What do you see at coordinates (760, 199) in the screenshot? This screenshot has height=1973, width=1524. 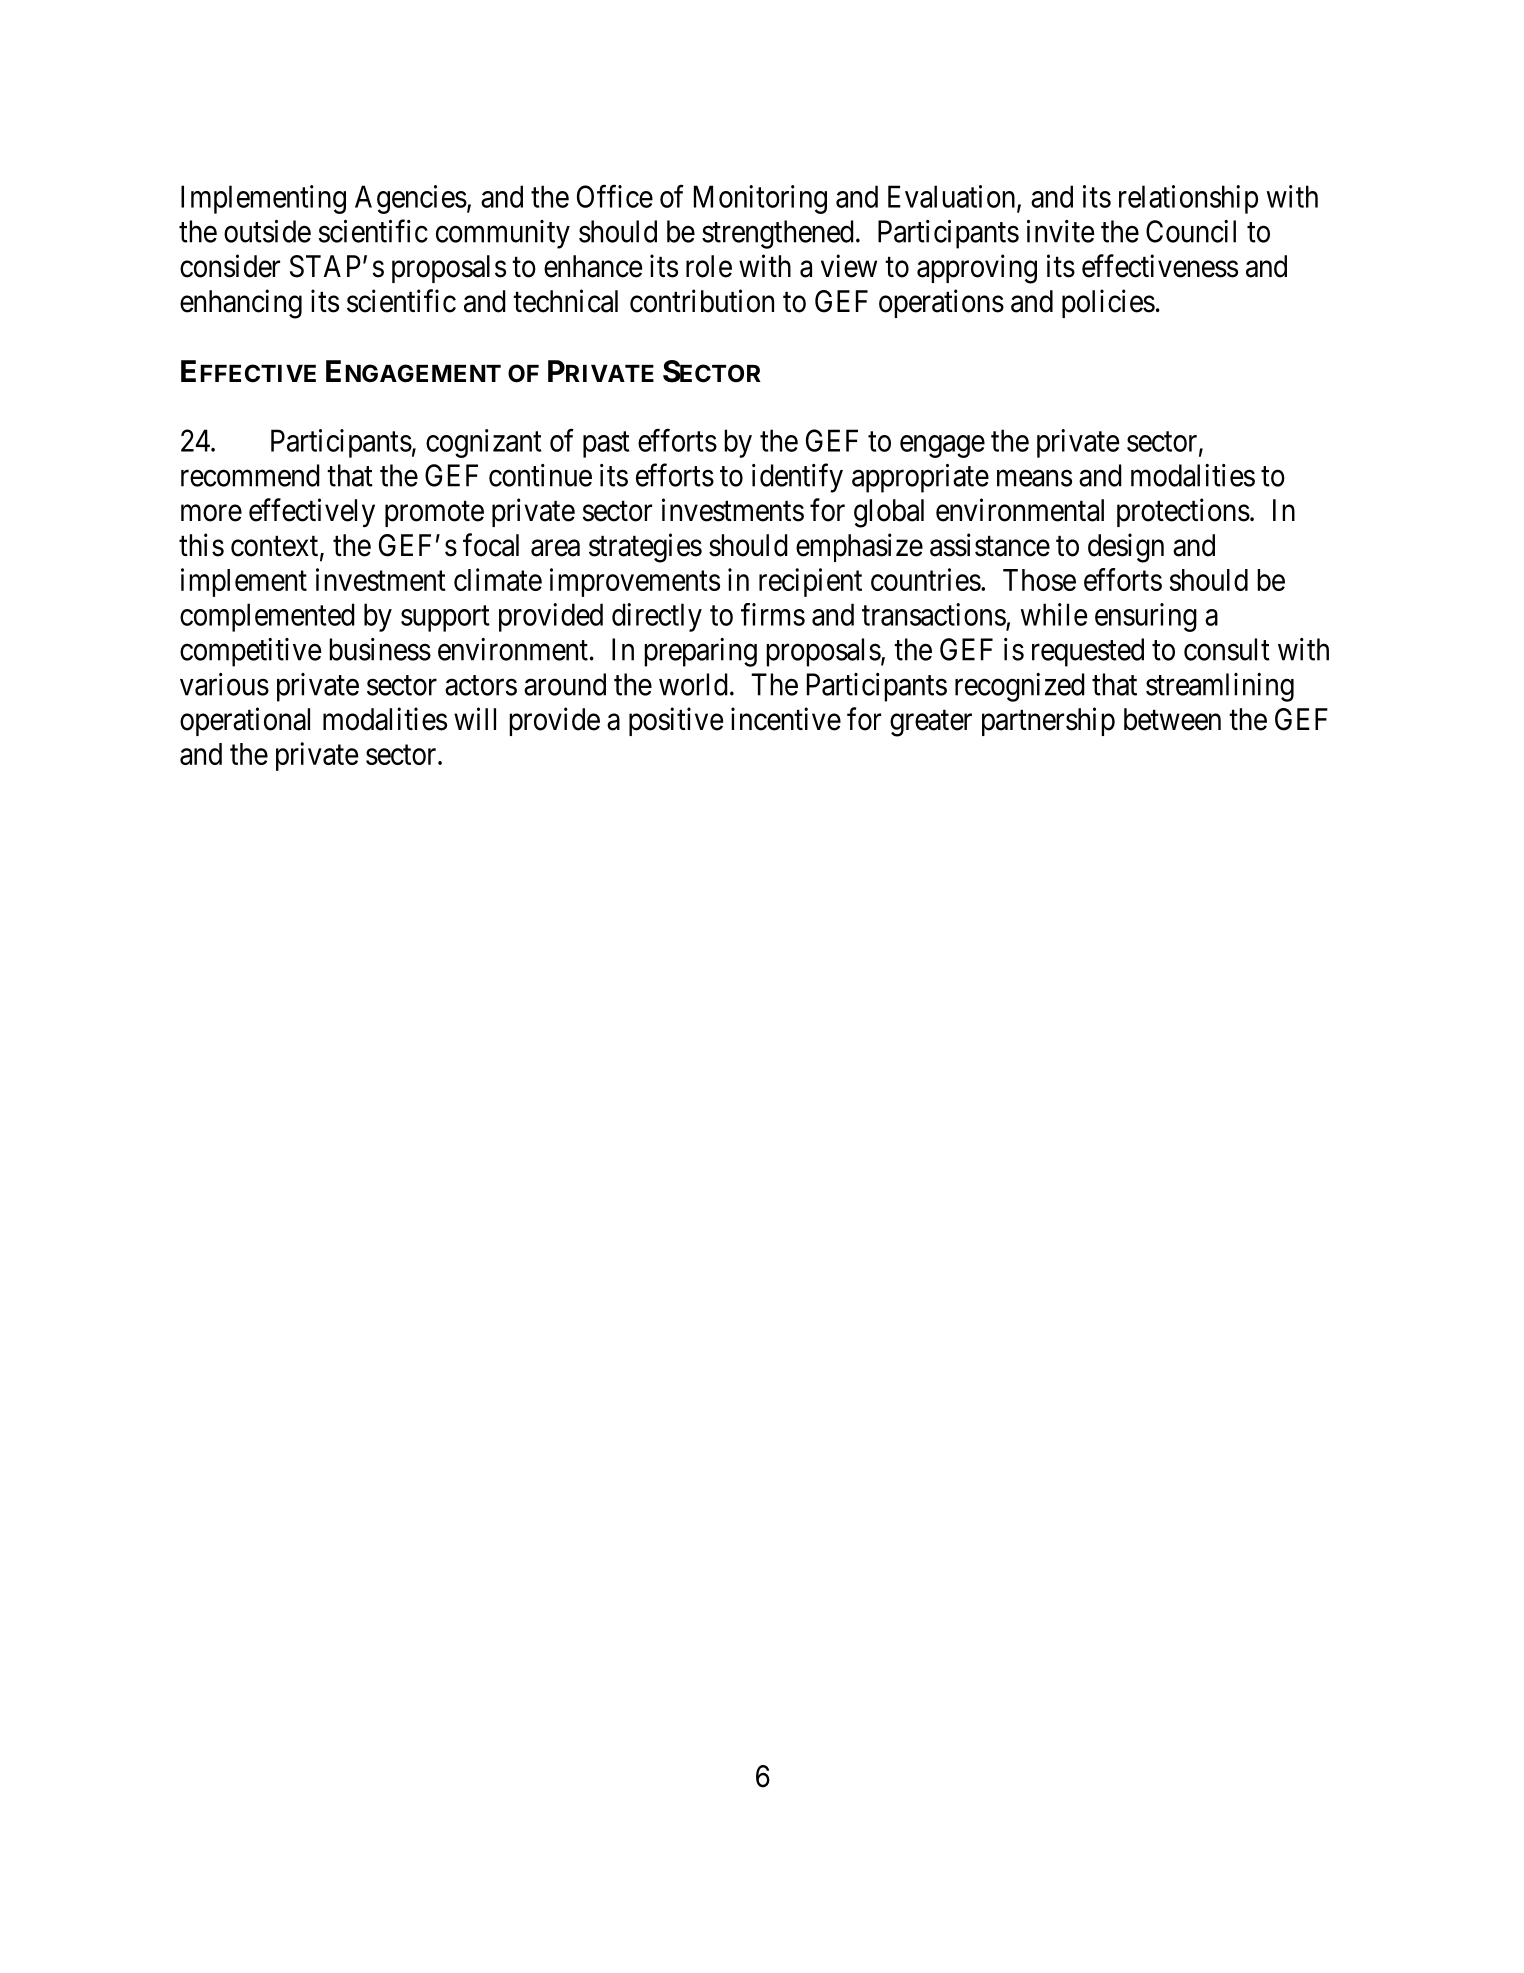 I see `Monitoring` at bounding box center [760, 199].
